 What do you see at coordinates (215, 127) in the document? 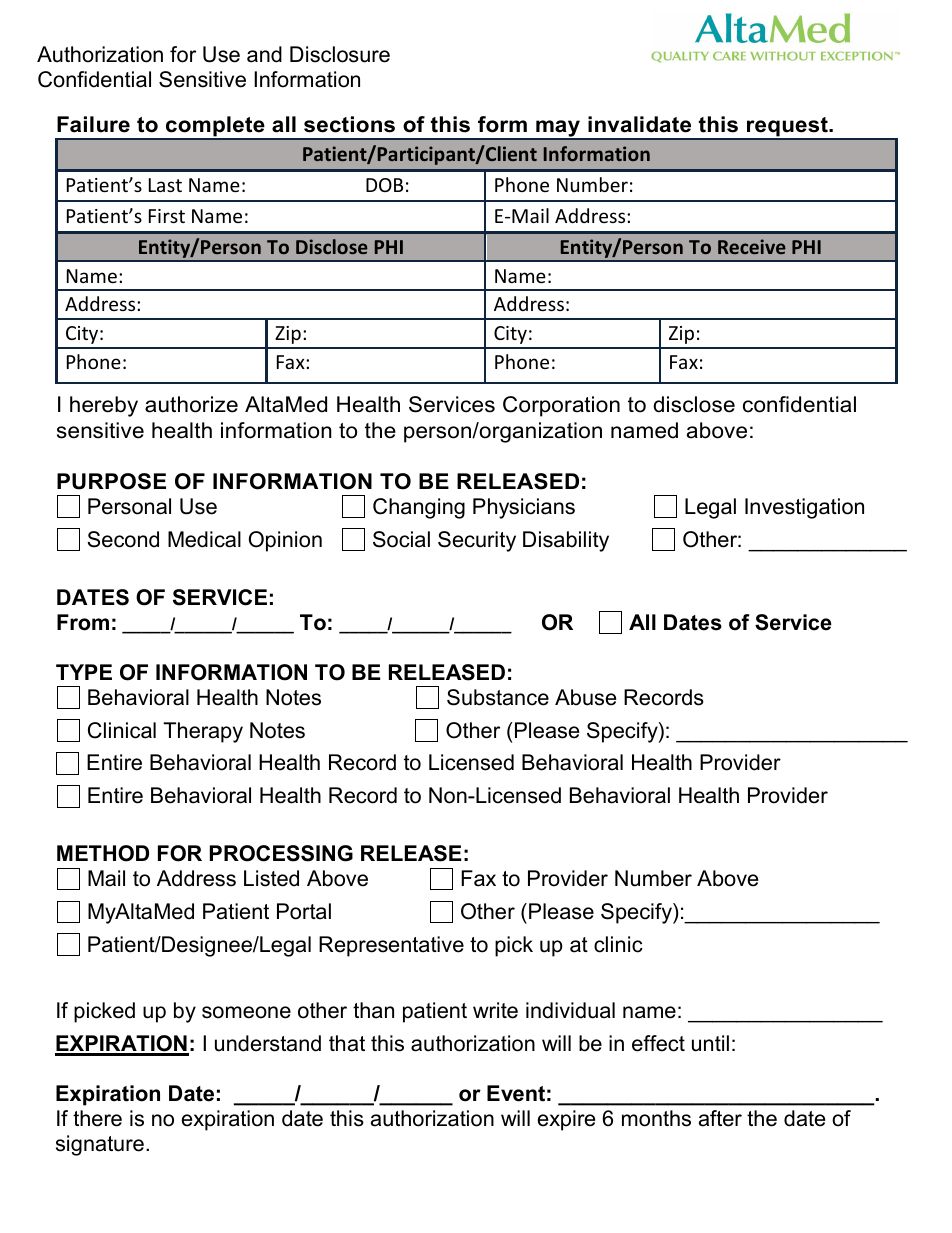
I see `complete` at bounding box center [215, 127].
